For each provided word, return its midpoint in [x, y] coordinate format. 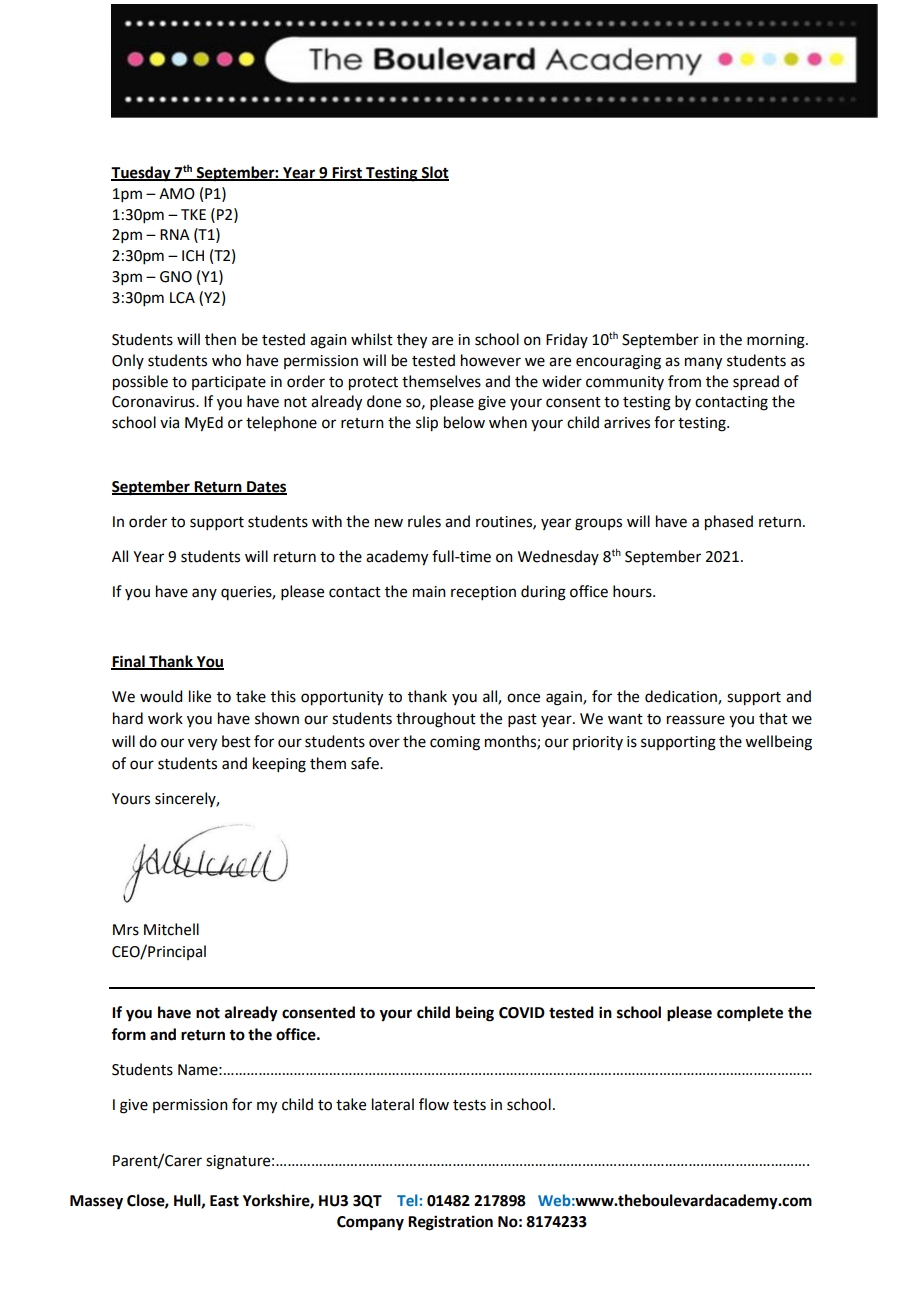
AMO [177, 194]
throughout [436, 720]
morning [777, 341]
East [224, 1201]
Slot [434, 173]
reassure [696, 720]
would [161, 696]
